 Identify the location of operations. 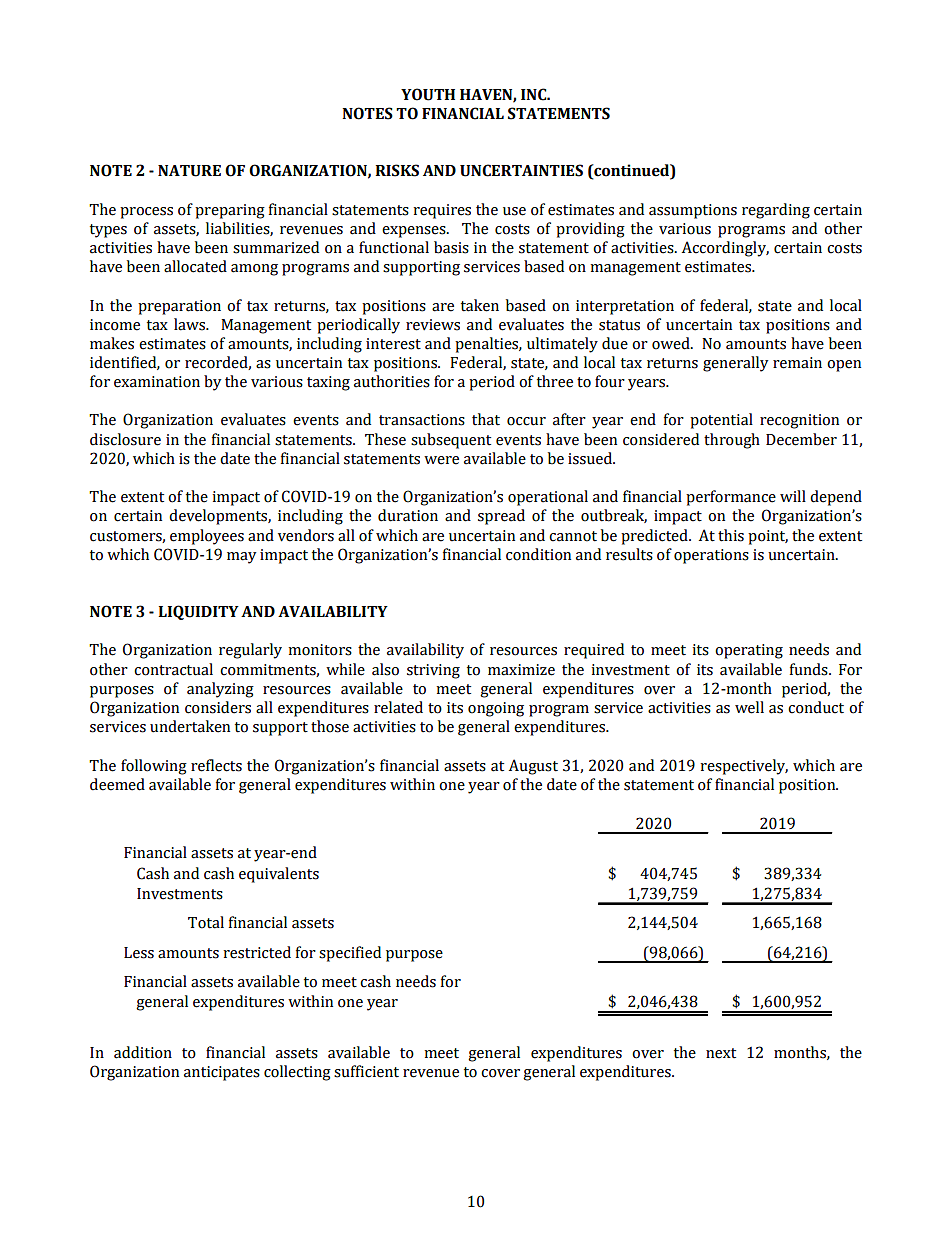
(711, 556).
